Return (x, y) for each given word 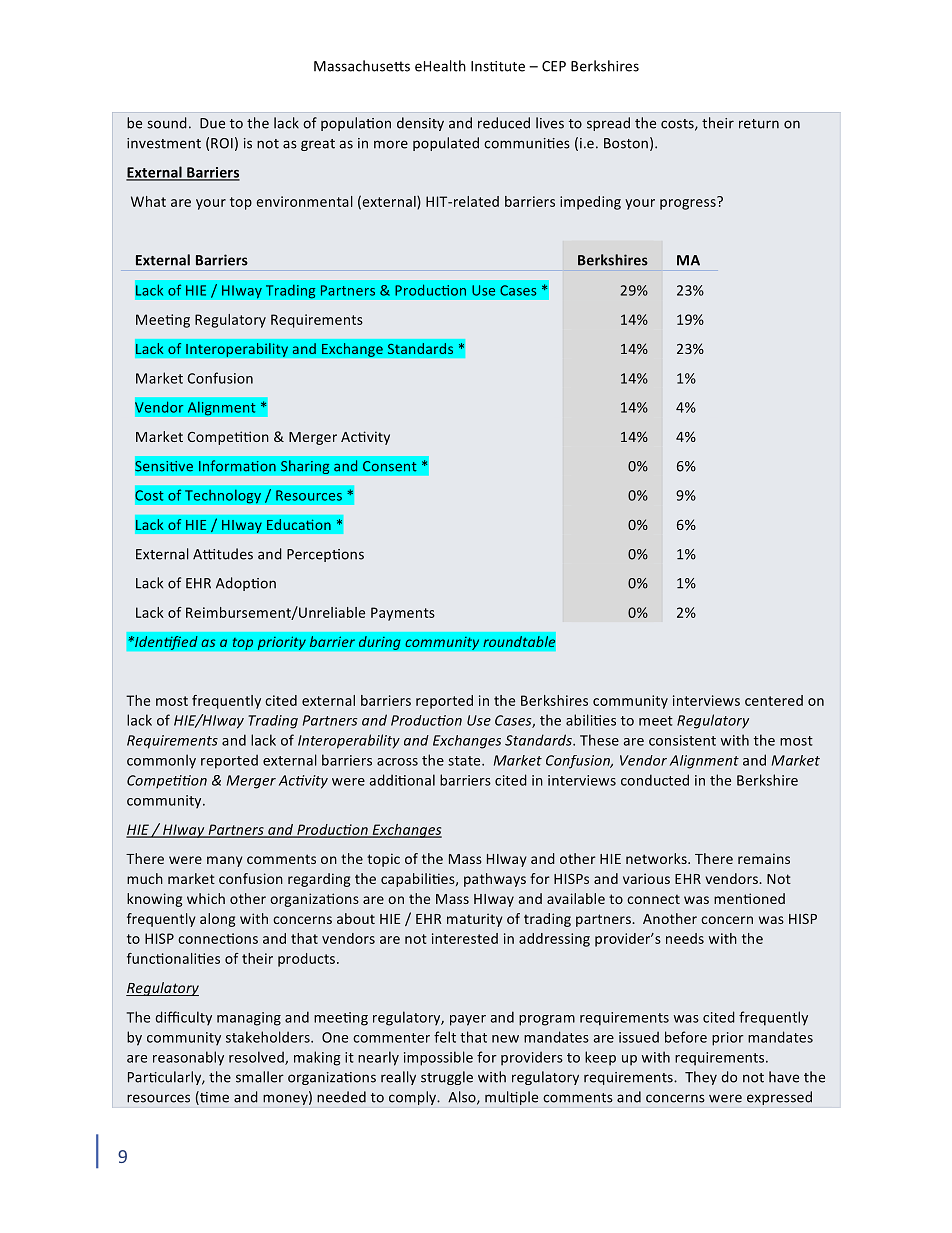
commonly (161, 761)
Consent (390, 466)
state (465, 761)
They (701, 1078)
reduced (504, 123)
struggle (447, 1078)
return (759, 124)
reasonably (188, 1058)
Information (237, 466)
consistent (682, 740)
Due (212, 123)
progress (689, 203)
